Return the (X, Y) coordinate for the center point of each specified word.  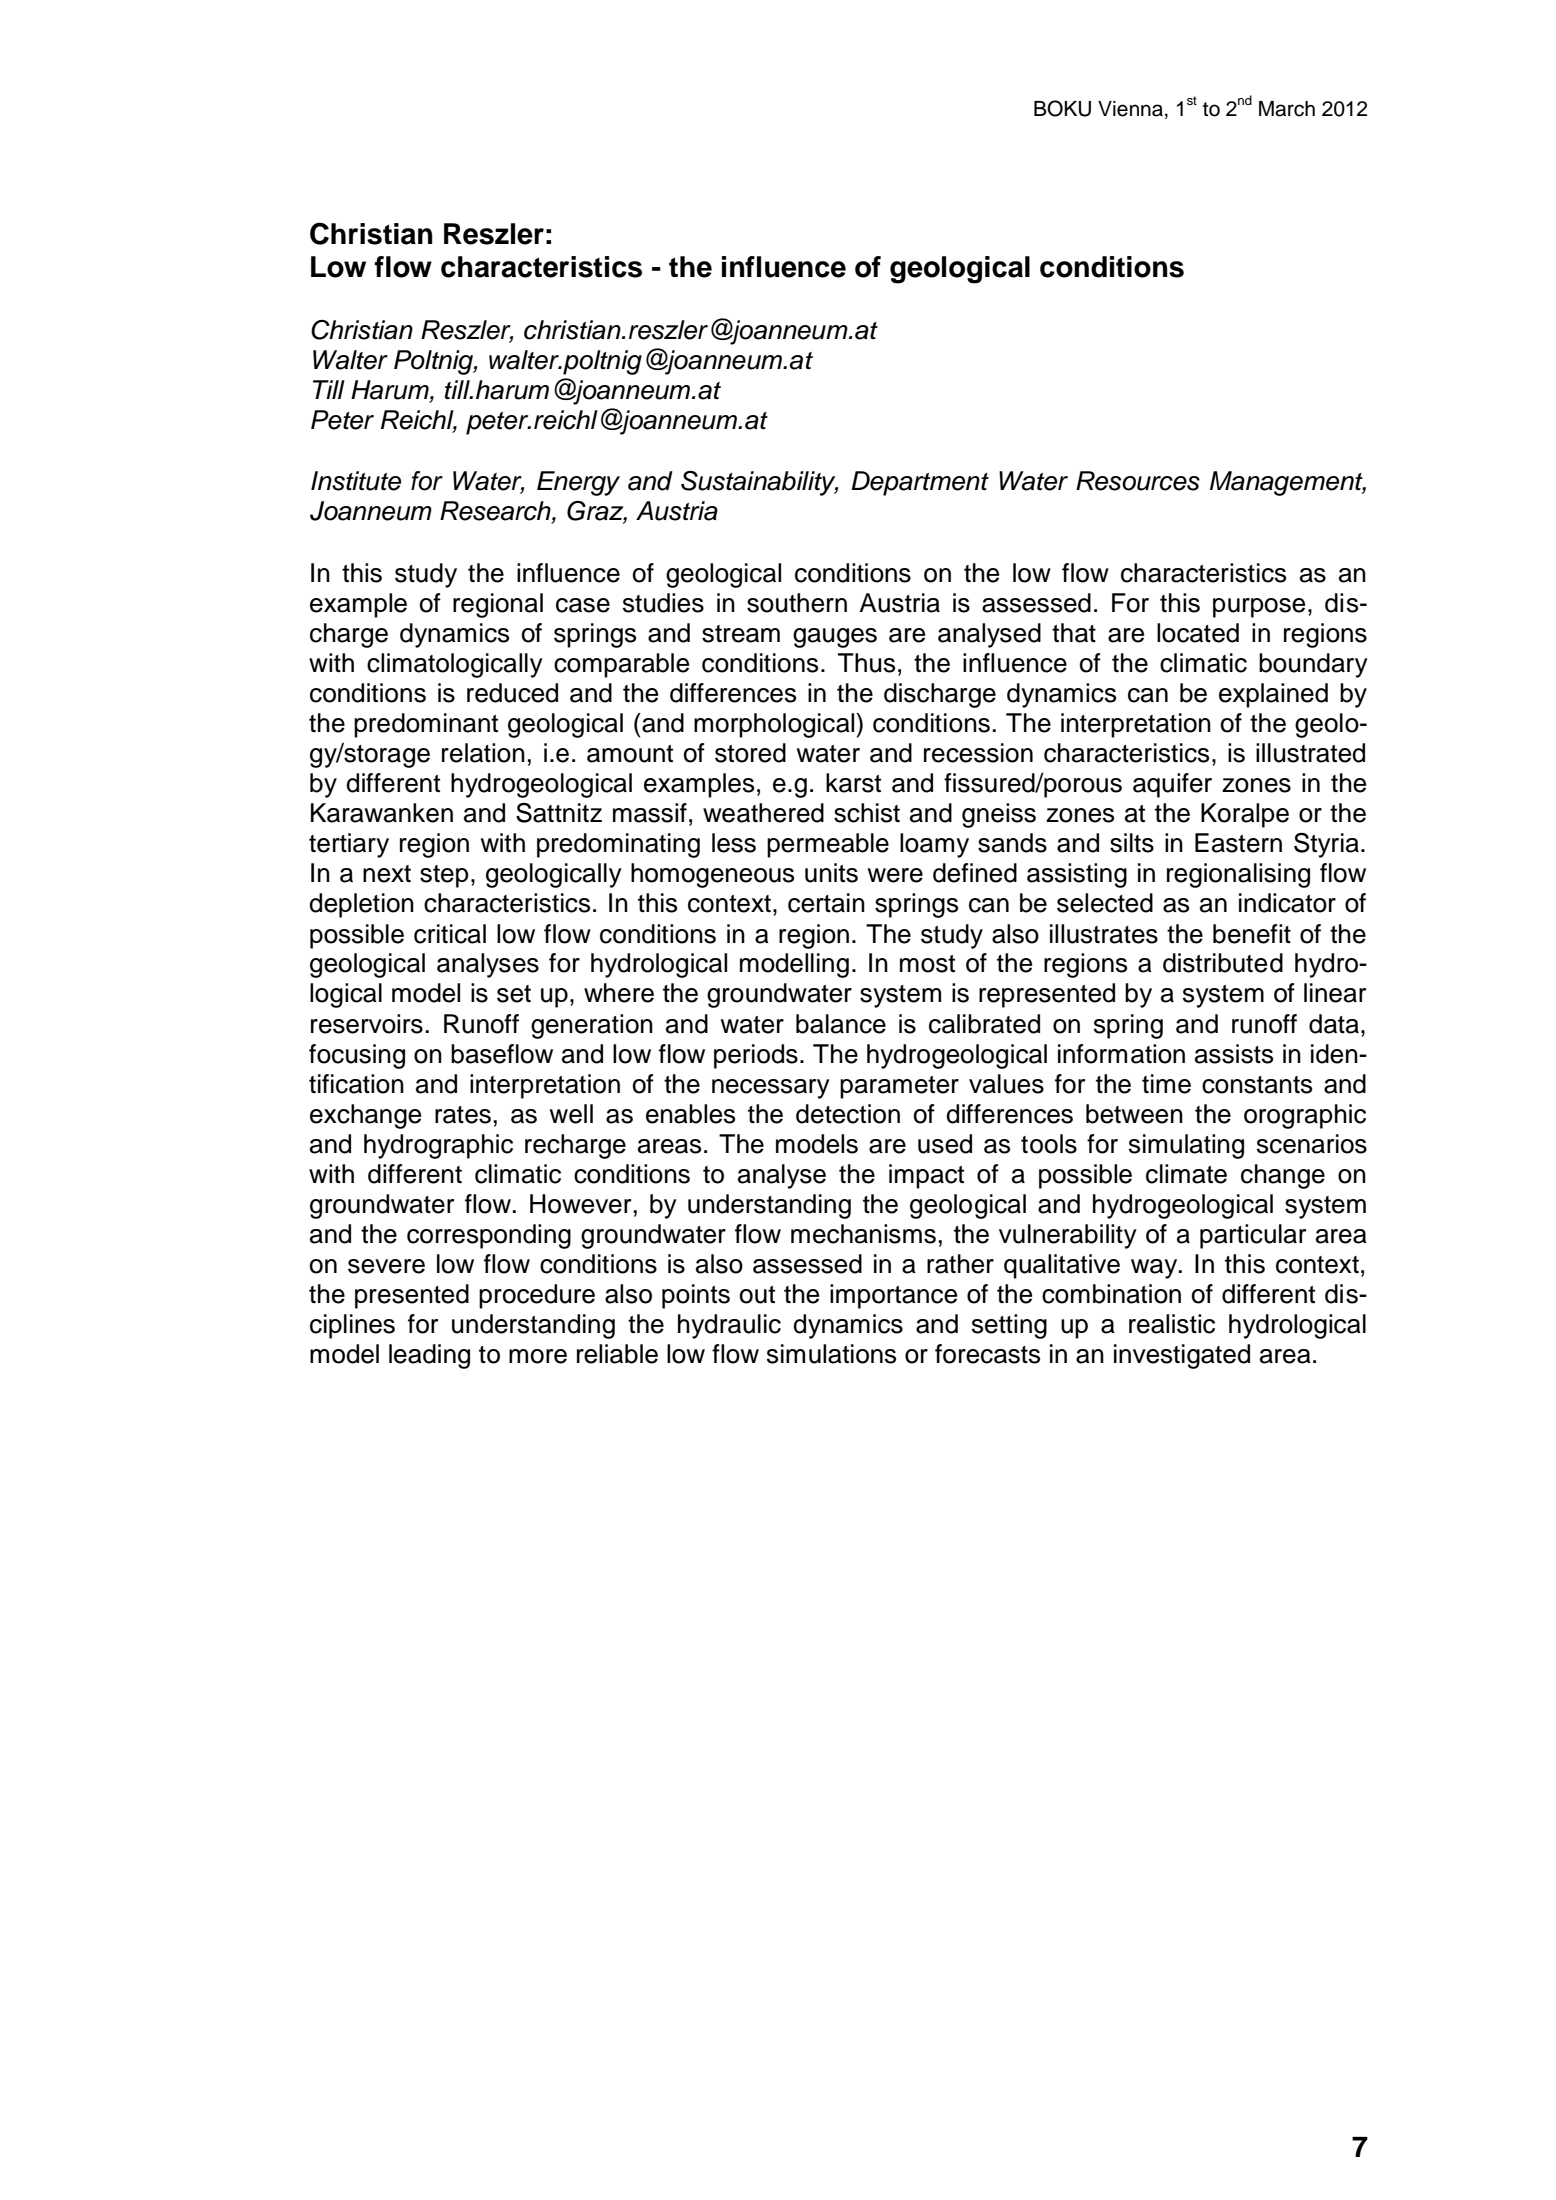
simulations (831, 1354)
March (1287, 109)
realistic (1172, 1324)
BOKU (1062, 108)
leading (429, 1356)
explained (1273, 695)
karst (853, 783)
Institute (356, 481)
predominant (426, 725)
